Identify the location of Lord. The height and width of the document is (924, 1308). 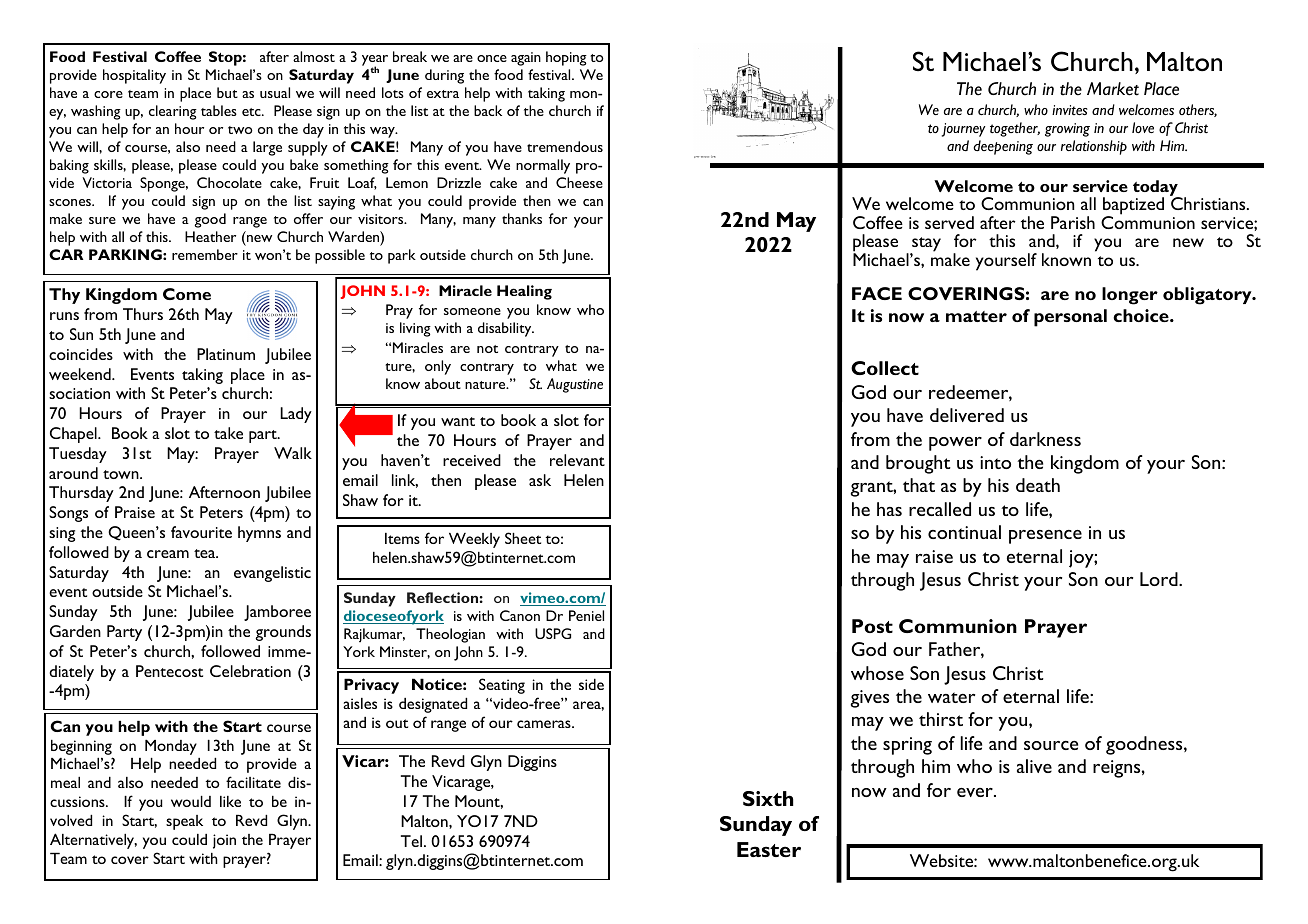
(1160, 579).
